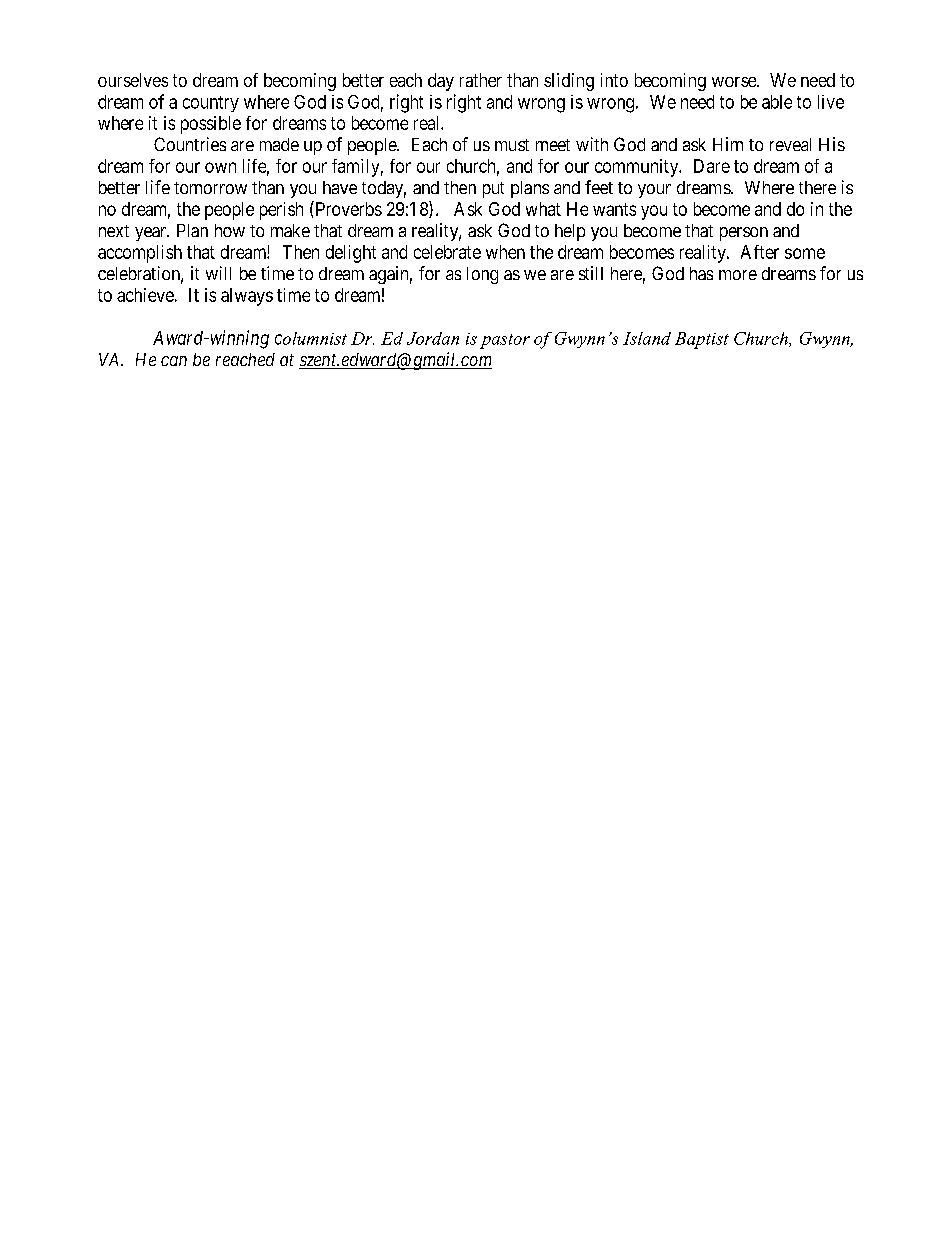 Image resolution: width=952 pixels, height=1233 pixels. Describe the element at coordinates (133, 80) in the screenshot. I see `ourselves` at that location.
